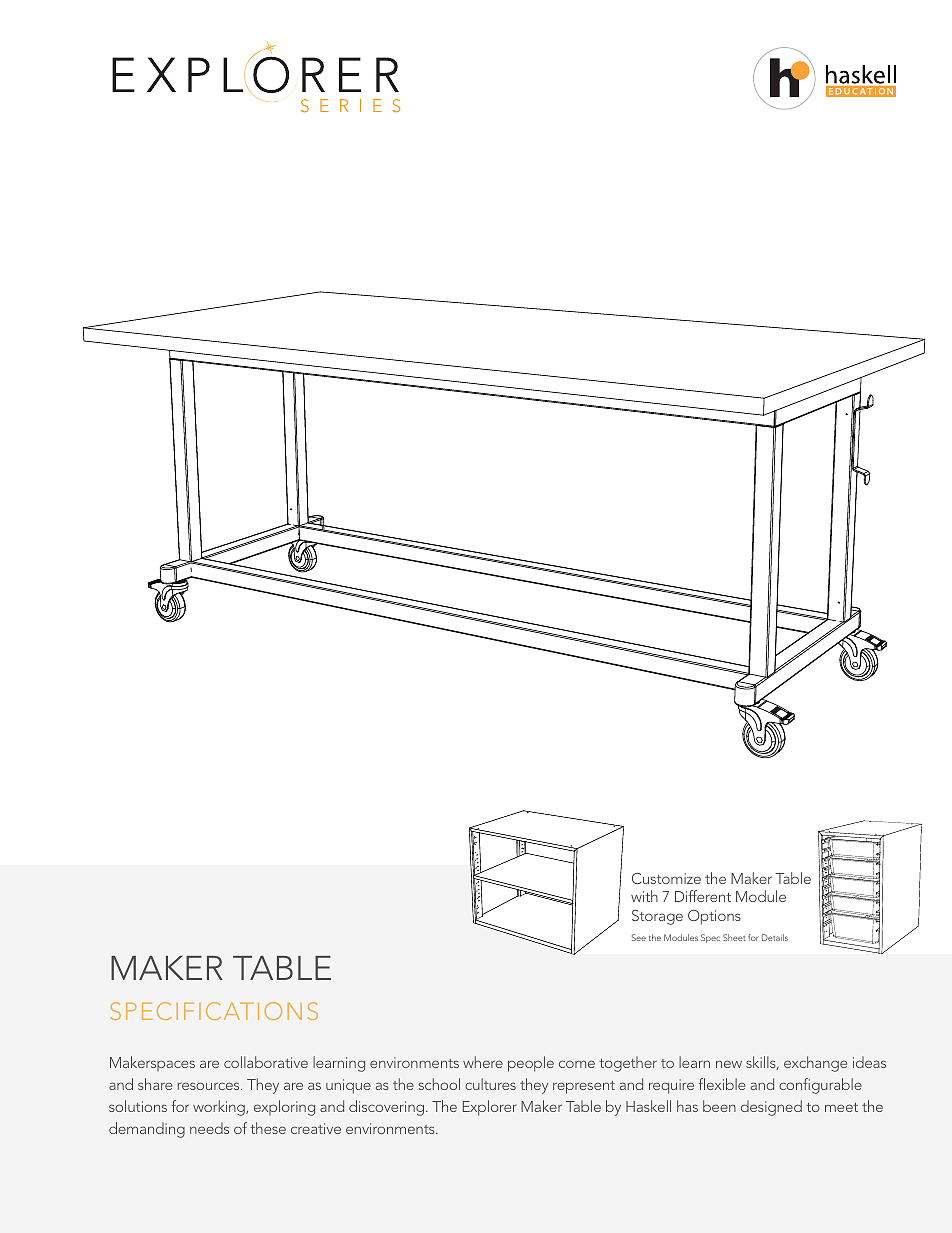 The image size is (952, 1233). What do you see at coordinates (644, 896) in the screenshot?
I see `with` at bounding box center [644, 896].
